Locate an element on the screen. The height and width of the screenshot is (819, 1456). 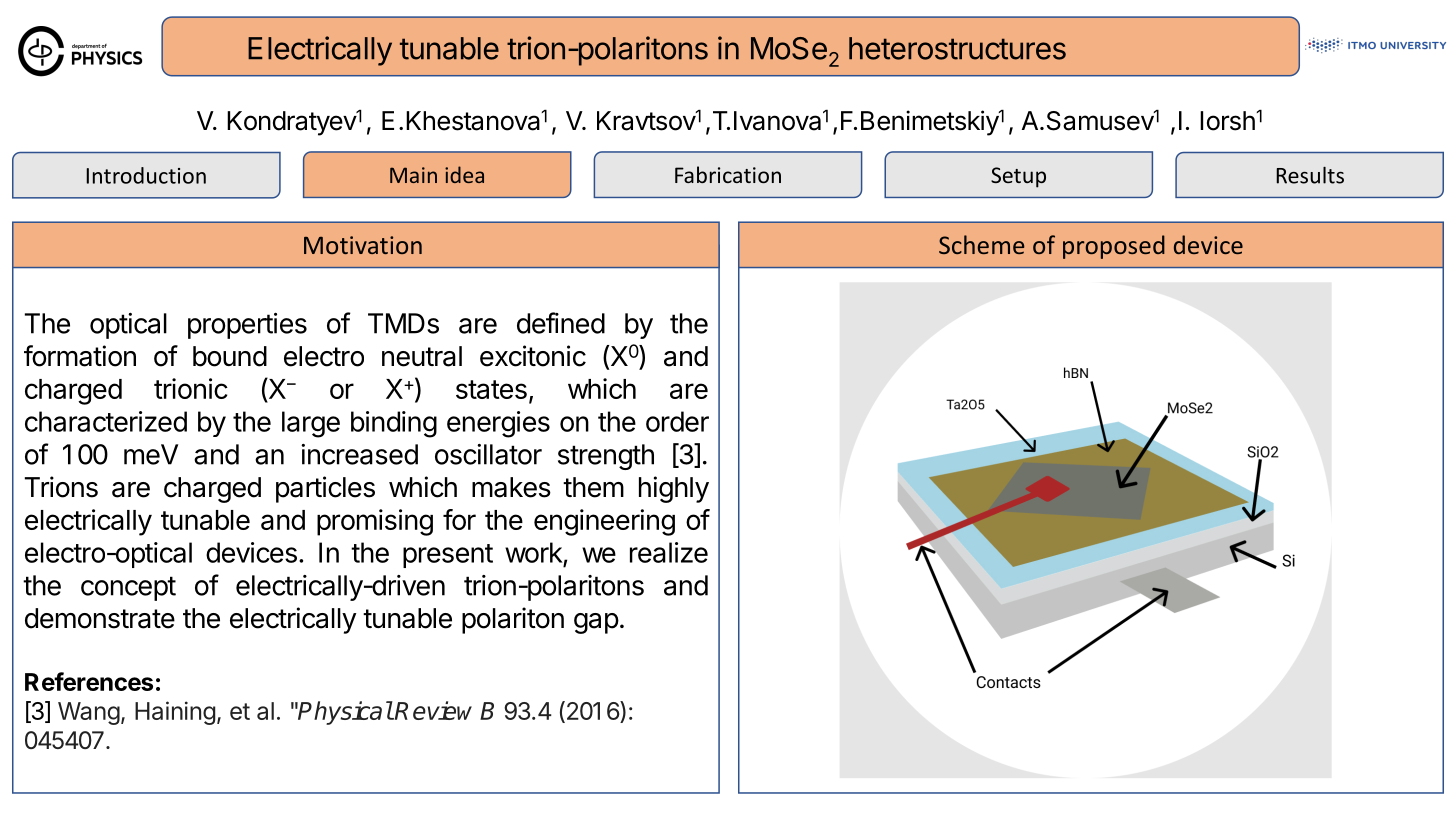
proposed is located at coordinates (1114, 247).
